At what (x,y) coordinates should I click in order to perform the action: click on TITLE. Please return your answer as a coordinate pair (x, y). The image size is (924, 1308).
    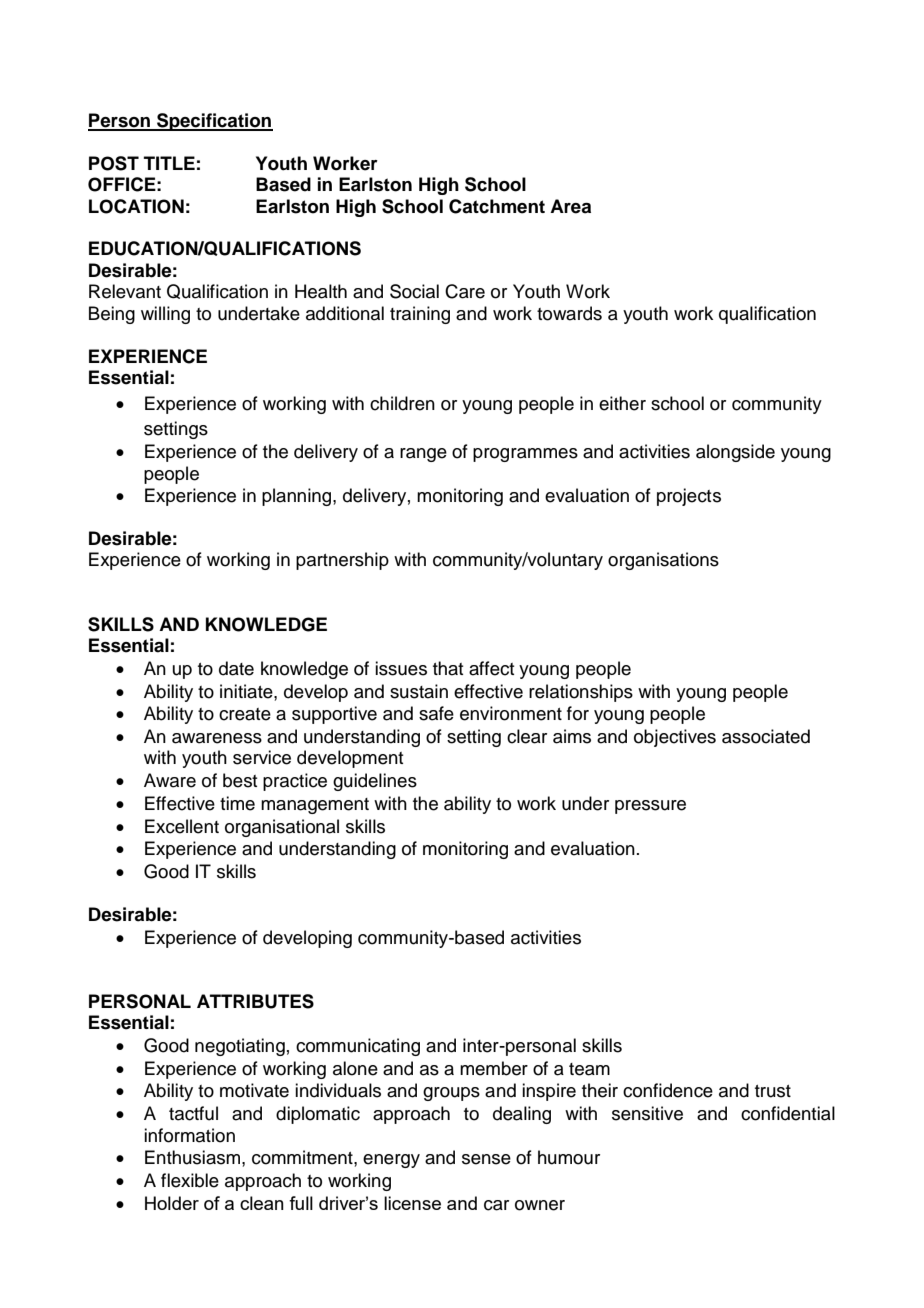
    Looking at the image, I should click on (169, 163).
